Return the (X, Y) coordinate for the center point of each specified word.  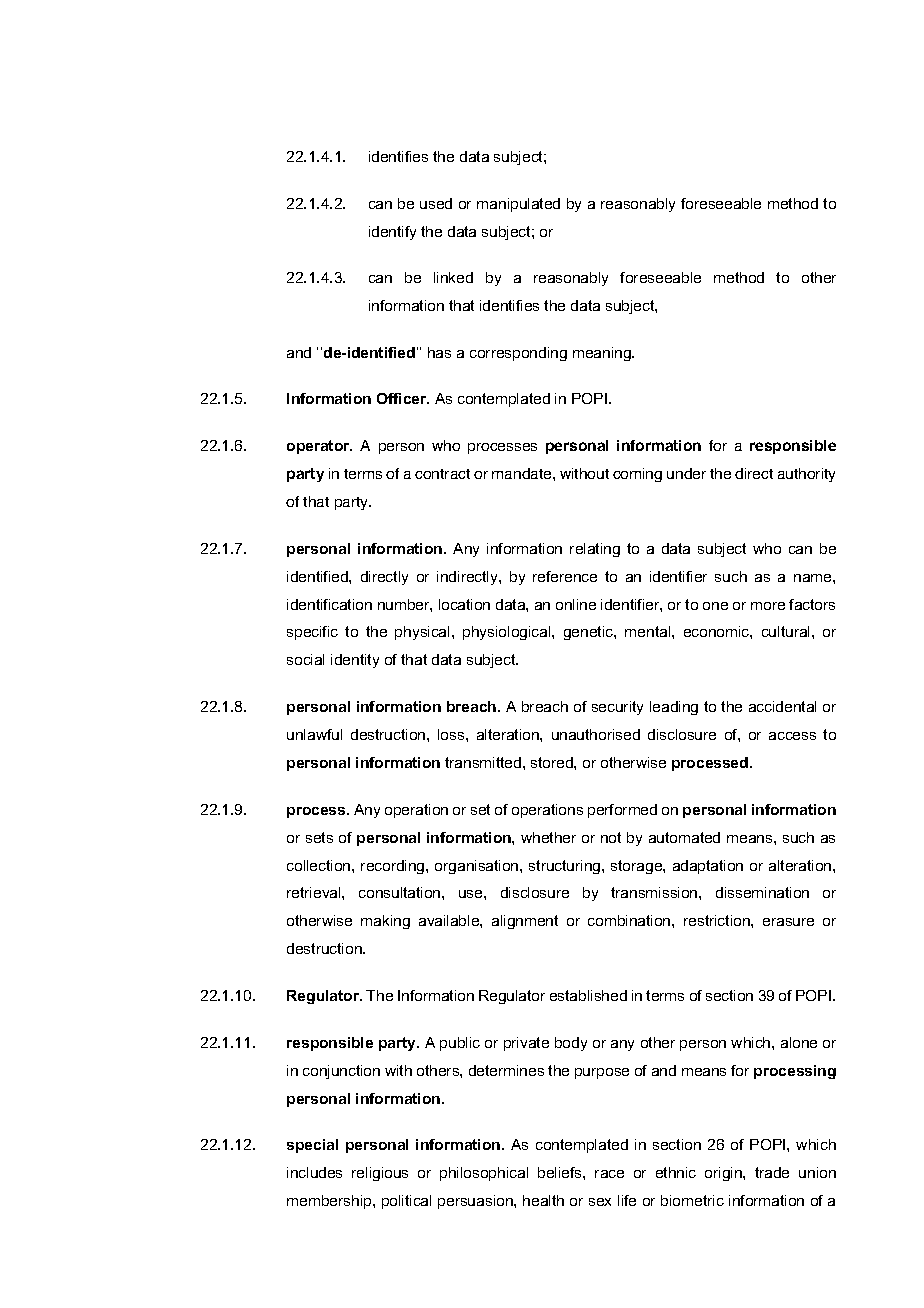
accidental (782, 706)
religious (380, 1174)
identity (355, 661)
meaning (603, 354)
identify (392, 233)
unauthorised (596, 734)
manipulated (518, 205)
